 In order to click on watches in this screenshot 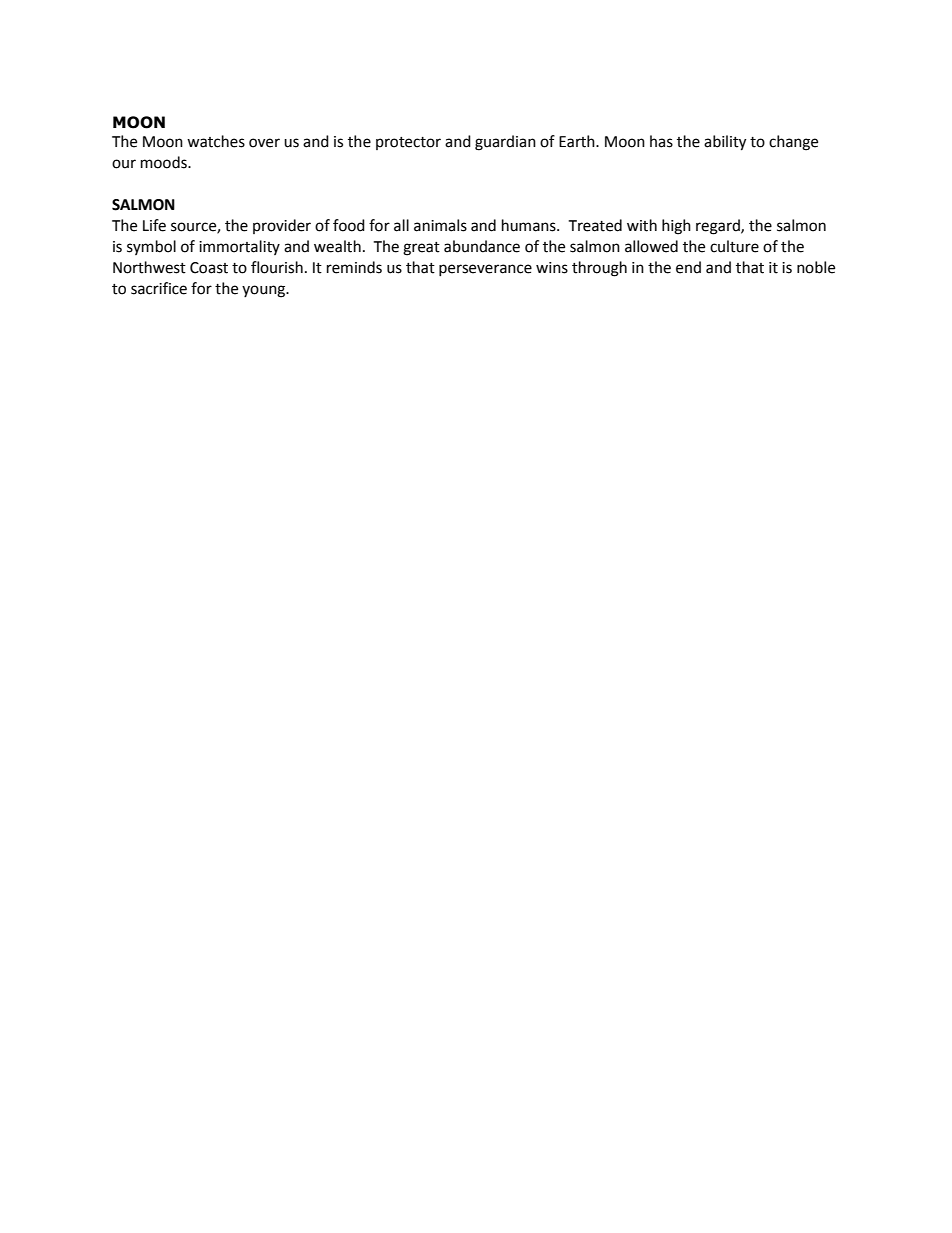, I will do `click(216, 141)`.
